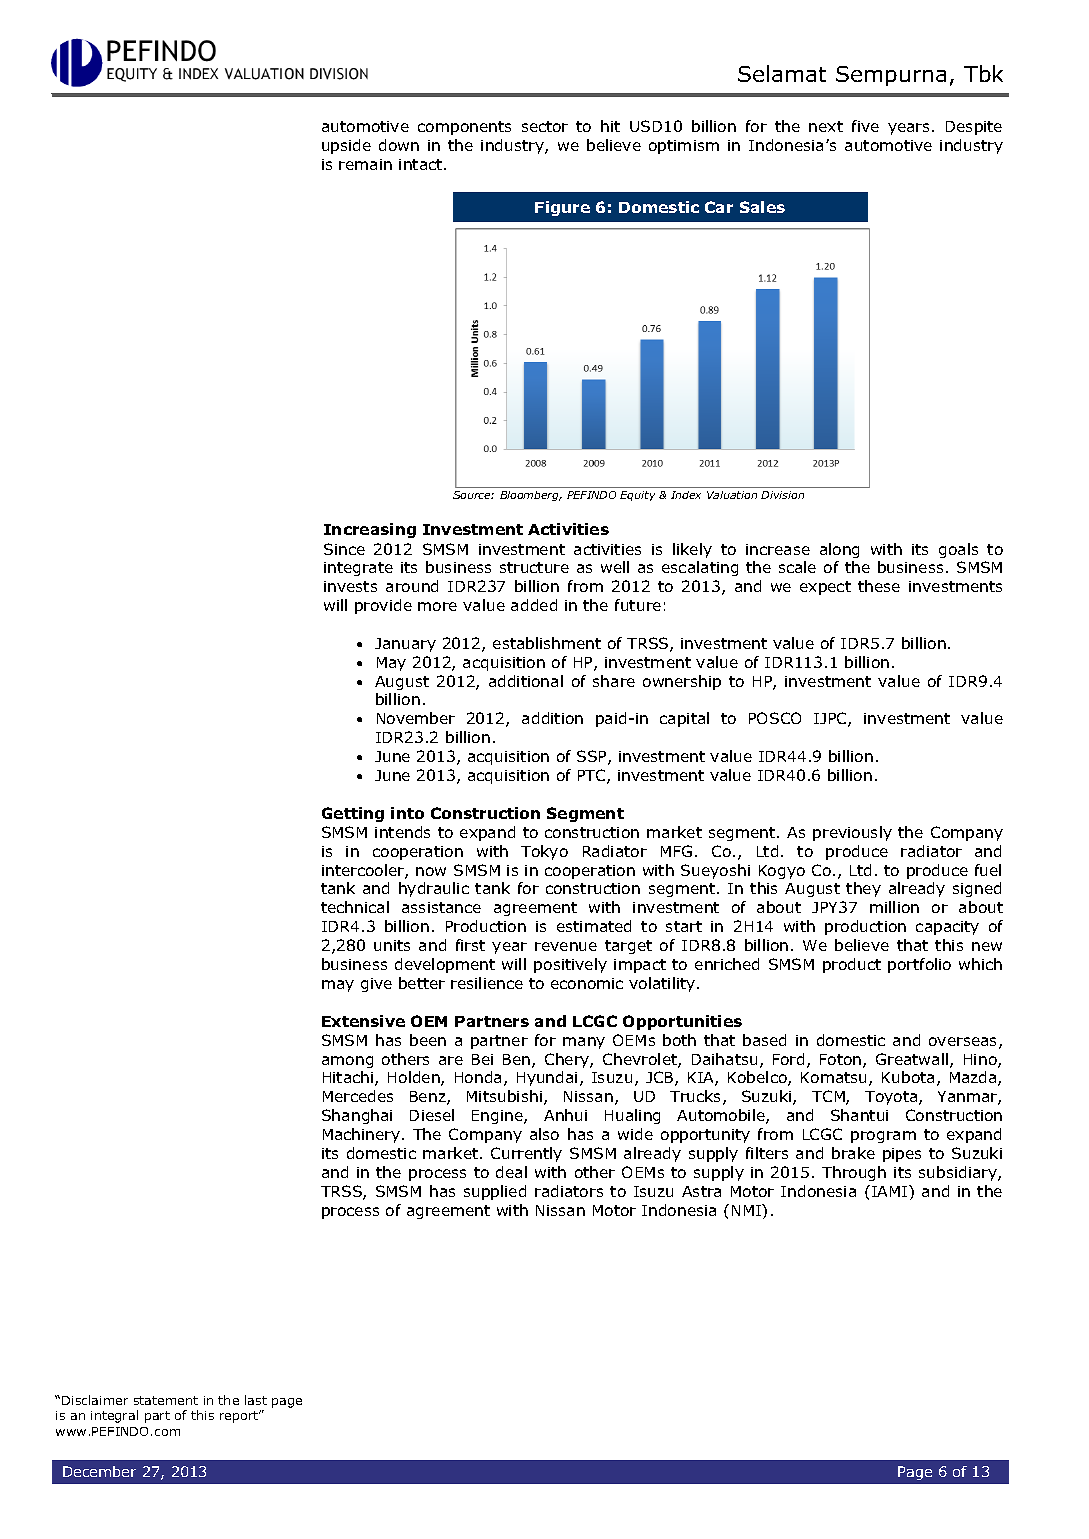 Image resolution: width=1089 pixels, height=1539 pixels. I want to click on sector, so click(545, 126).
